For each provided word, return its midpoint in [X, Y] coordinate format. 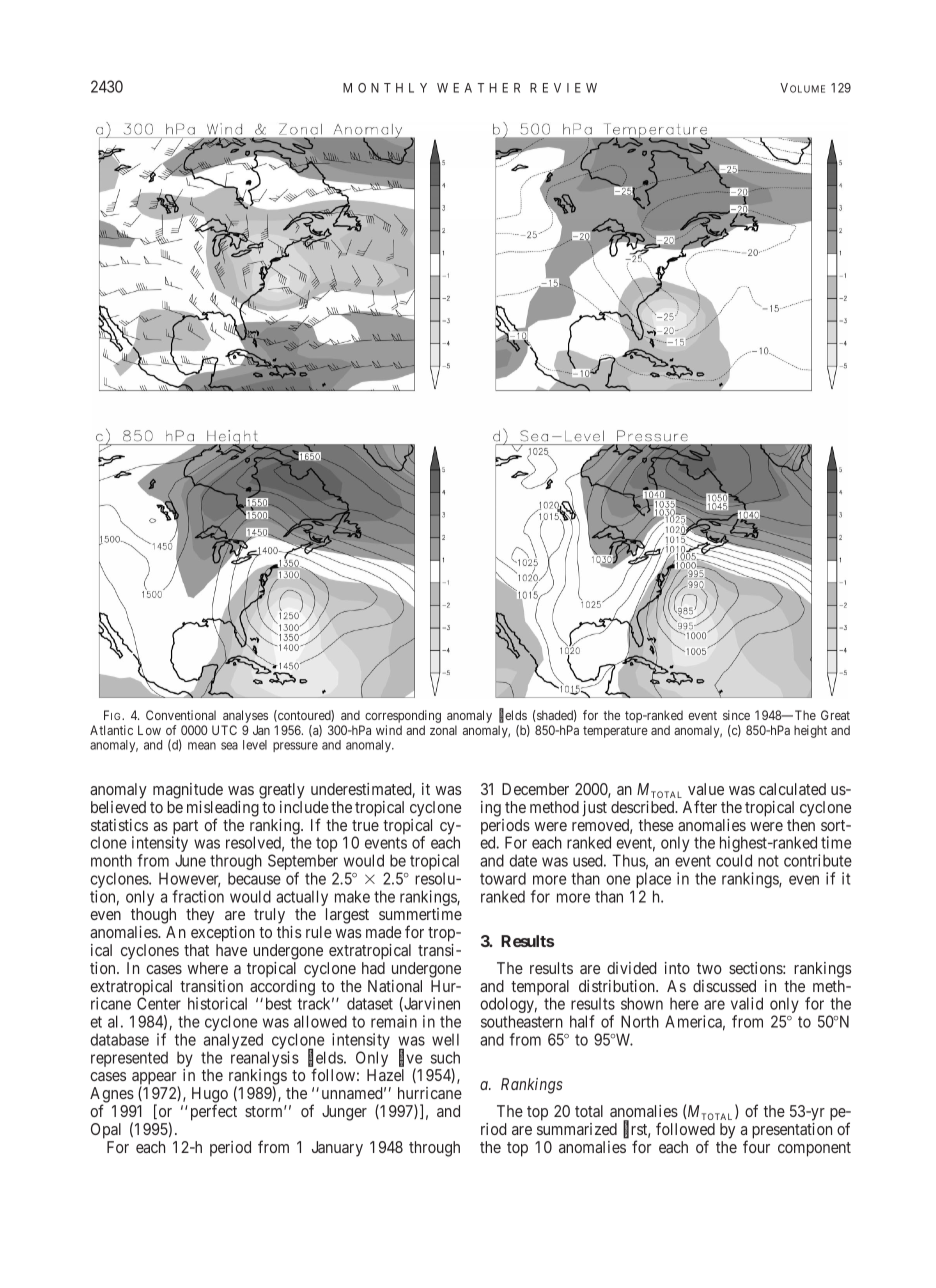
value [706, 789]
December [535, 789]
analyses [244, 718]
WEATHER [478, 88]
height [810, 731]
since [736, 715]
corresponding [403, 718]
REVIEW [563, 88]
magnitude [188, 791]
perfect [214, 1112]
